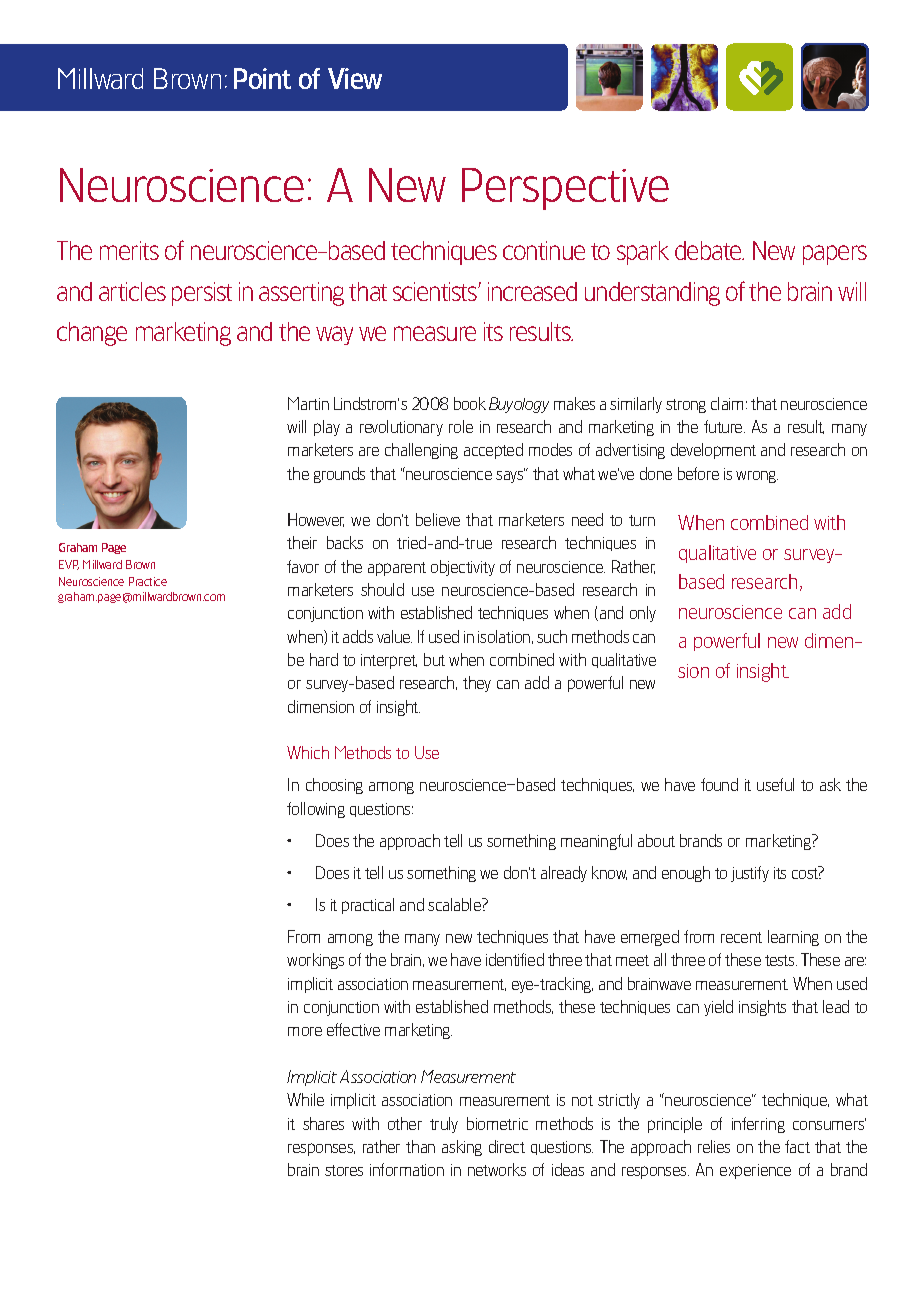  Describe the element at coordinates (462, 1148) in the image. I see `asking` at that location.
